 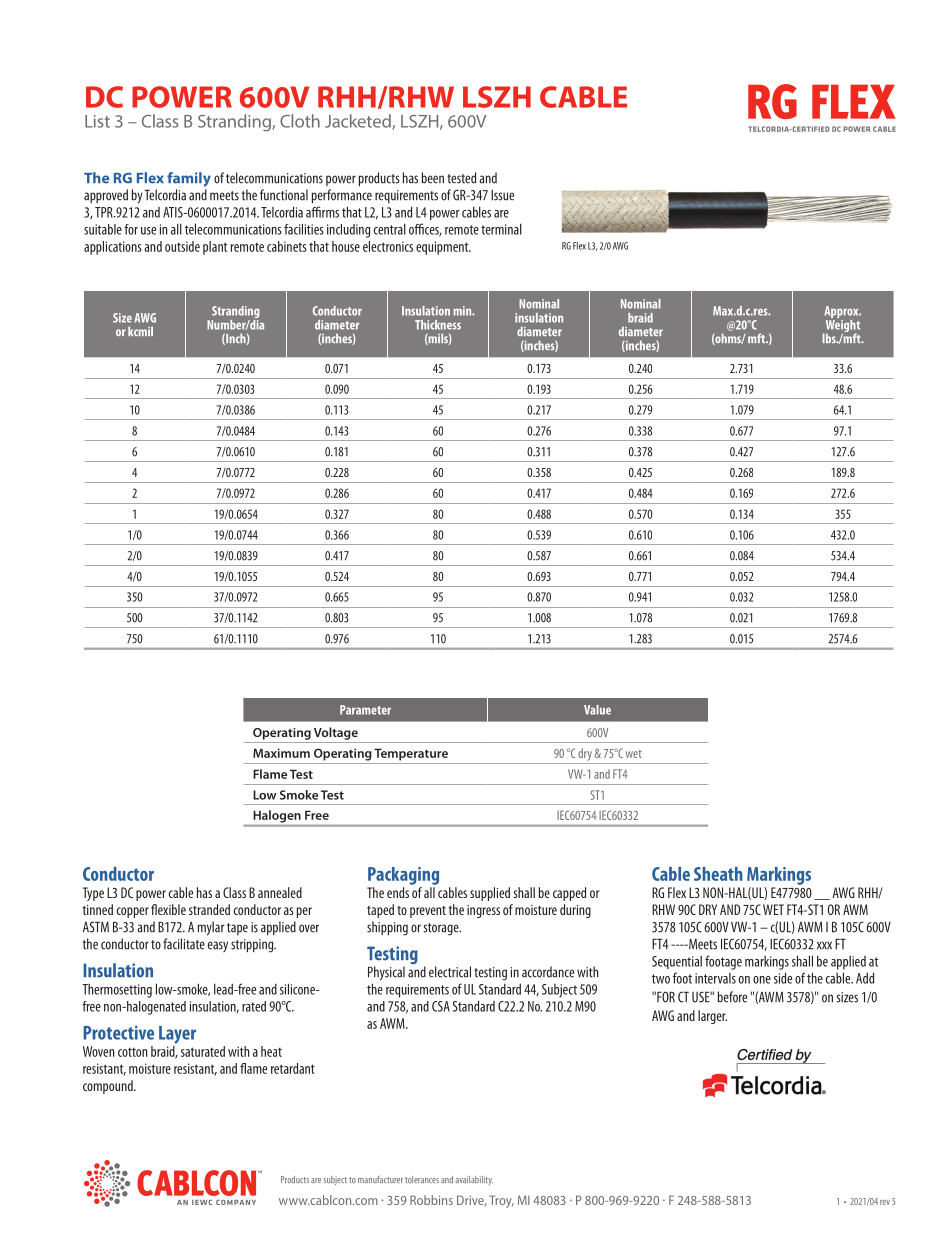 What do you see at coordinates (109, 1087) in the document?
I see `compound` at bounding box center [109, 1087].
